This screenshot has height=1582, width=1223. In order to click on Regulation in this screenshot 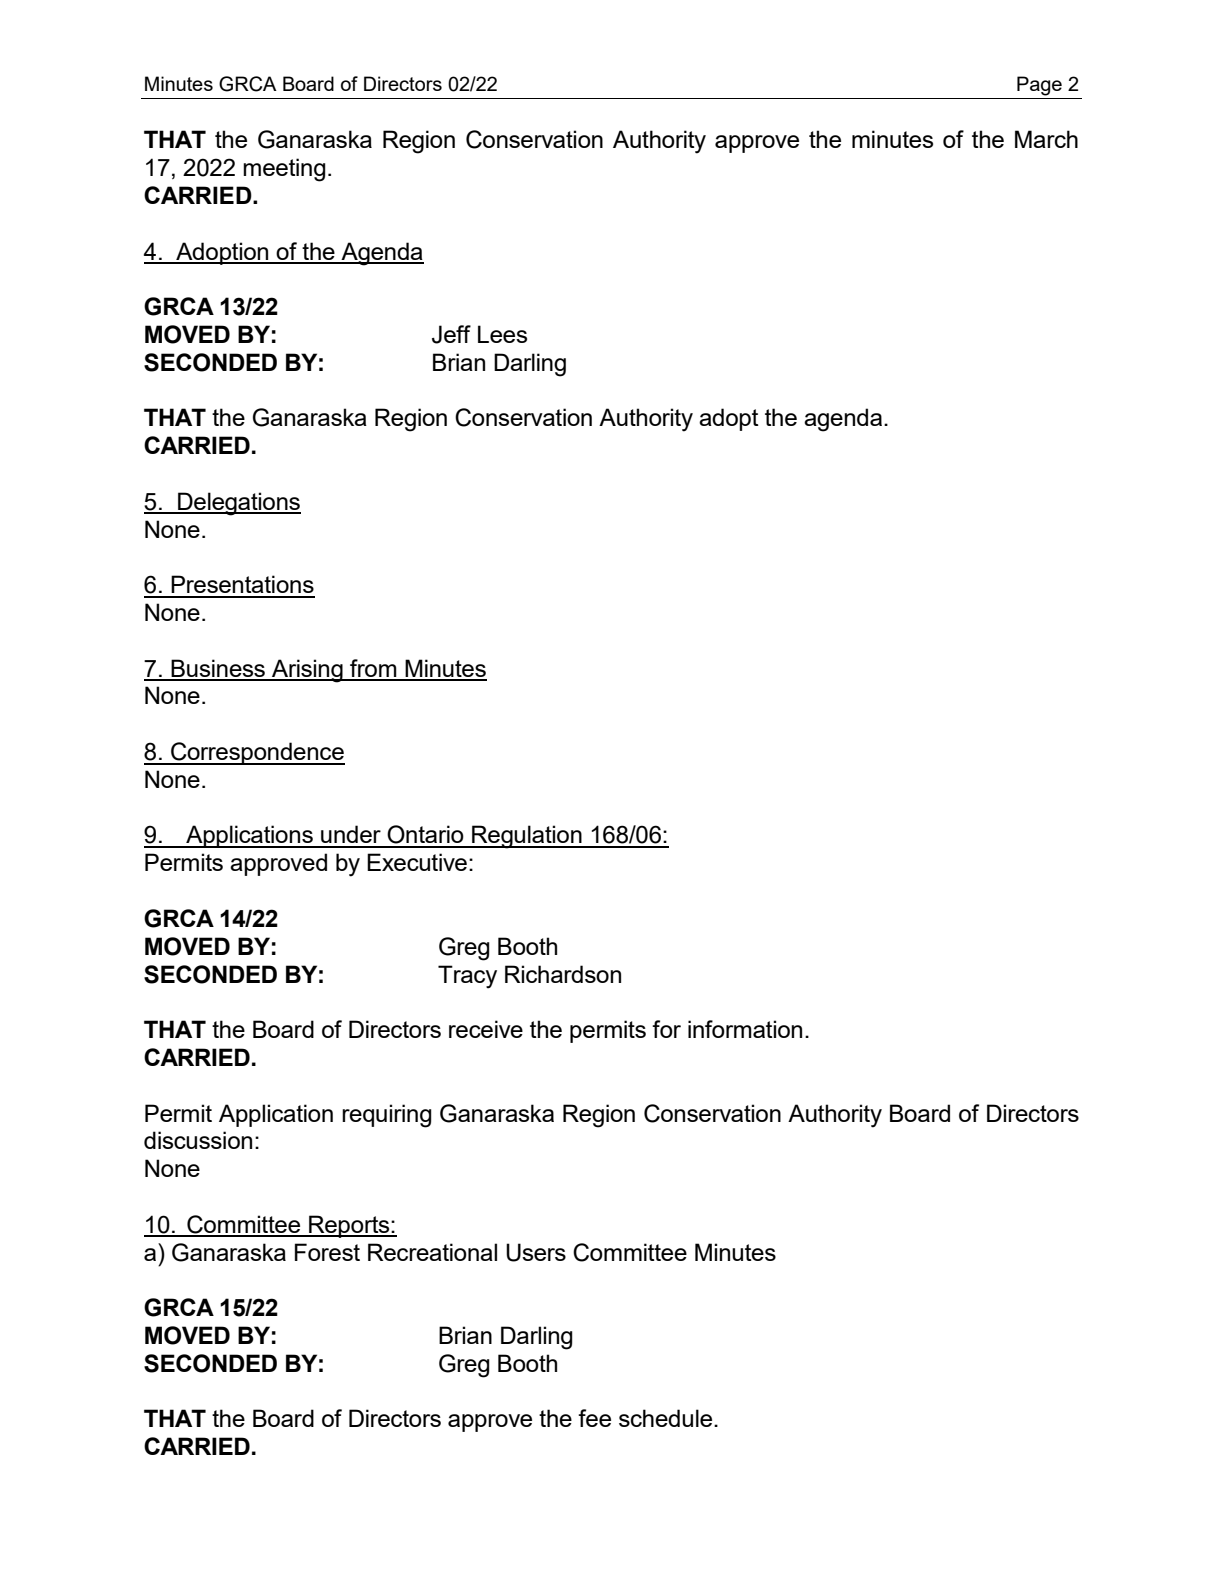, I will do `click(527, 837)`.
